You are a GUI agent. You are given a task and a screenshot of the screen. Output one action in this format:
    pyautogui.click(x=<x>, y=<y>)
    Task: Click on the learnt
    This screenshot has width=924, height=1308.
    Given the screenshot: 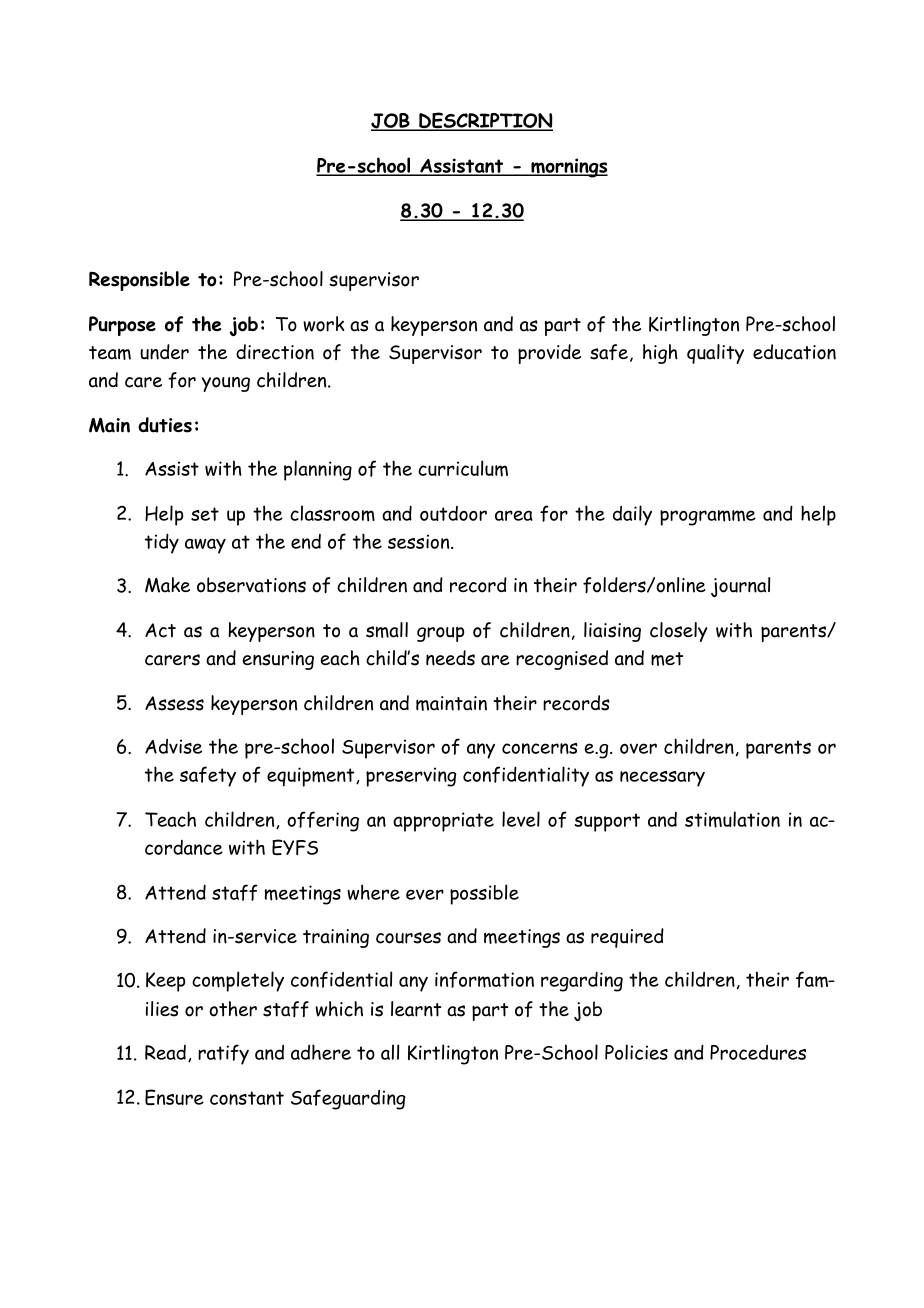 What is the action you would take?
    pyautogui.click(x=416, y=1009)
